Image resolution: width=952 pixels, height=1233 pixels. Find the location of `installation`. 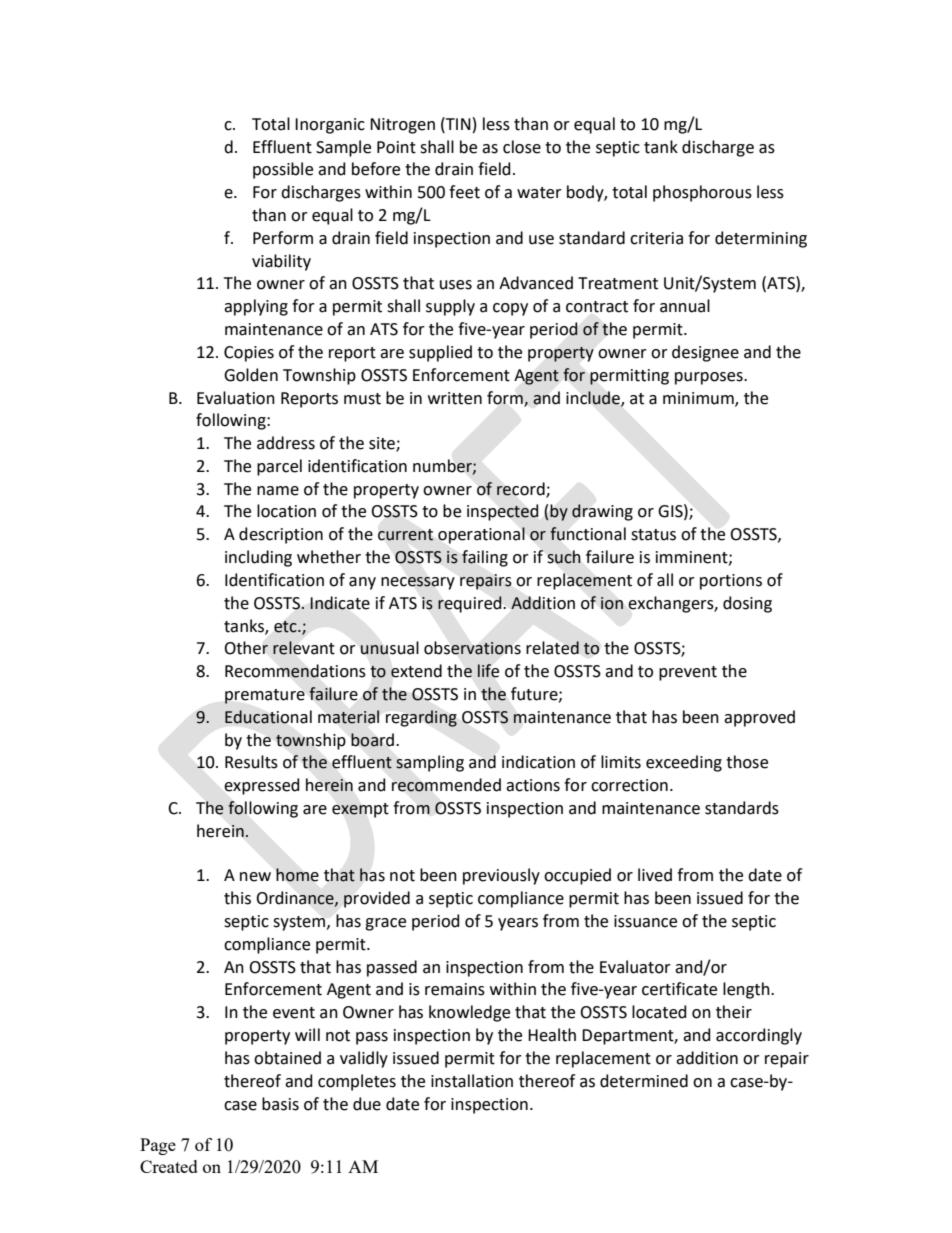

installation is located at coordinates (472, 1081).
